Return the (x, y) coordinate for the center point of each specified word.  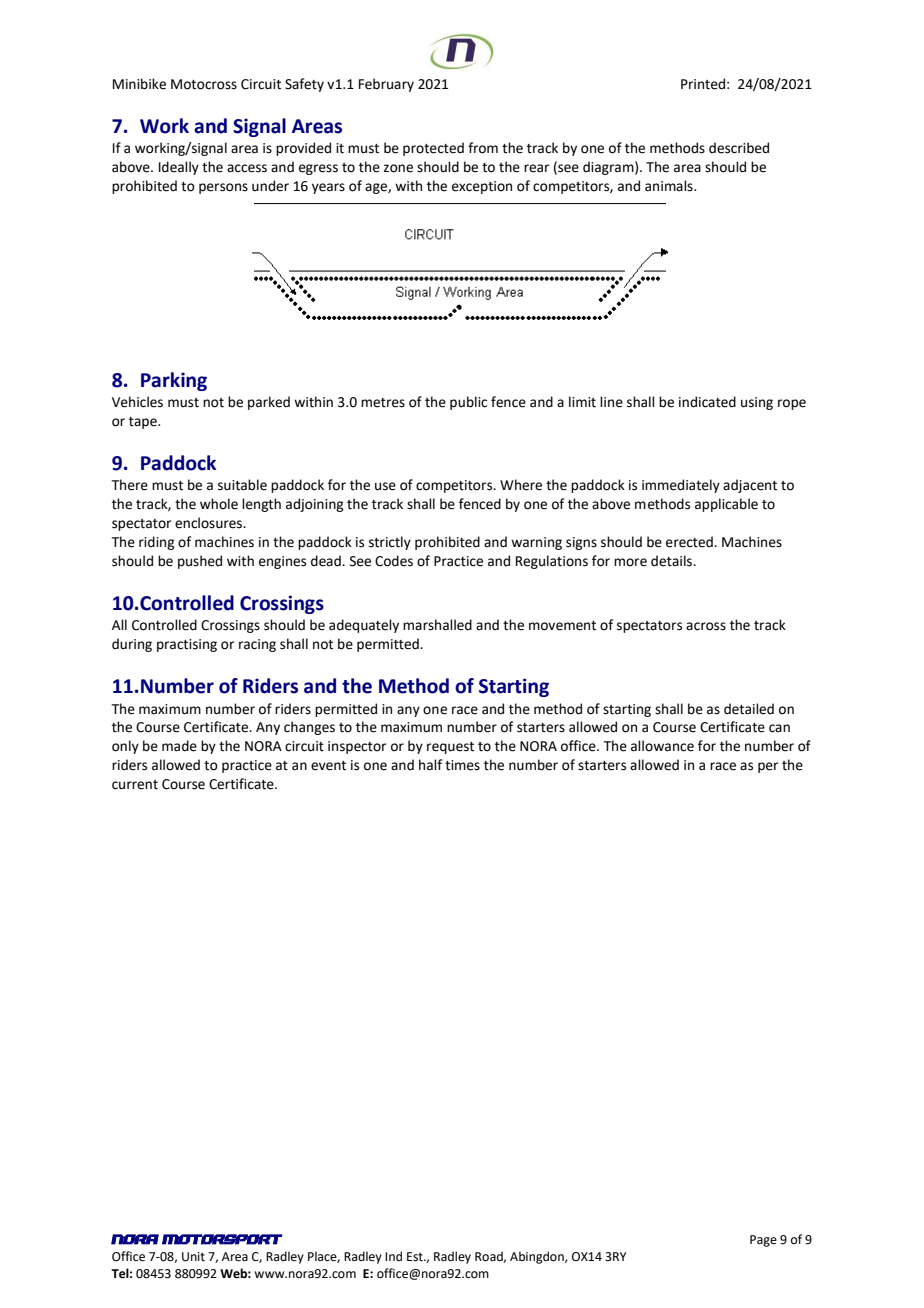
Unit (193, 1257)
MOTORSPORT (222, 1239)
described (739, 148)
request (450, 748)
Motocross (204, 84)
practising (187, 645)
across (706, 626)
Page (763, 1241)
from (483, 148)
